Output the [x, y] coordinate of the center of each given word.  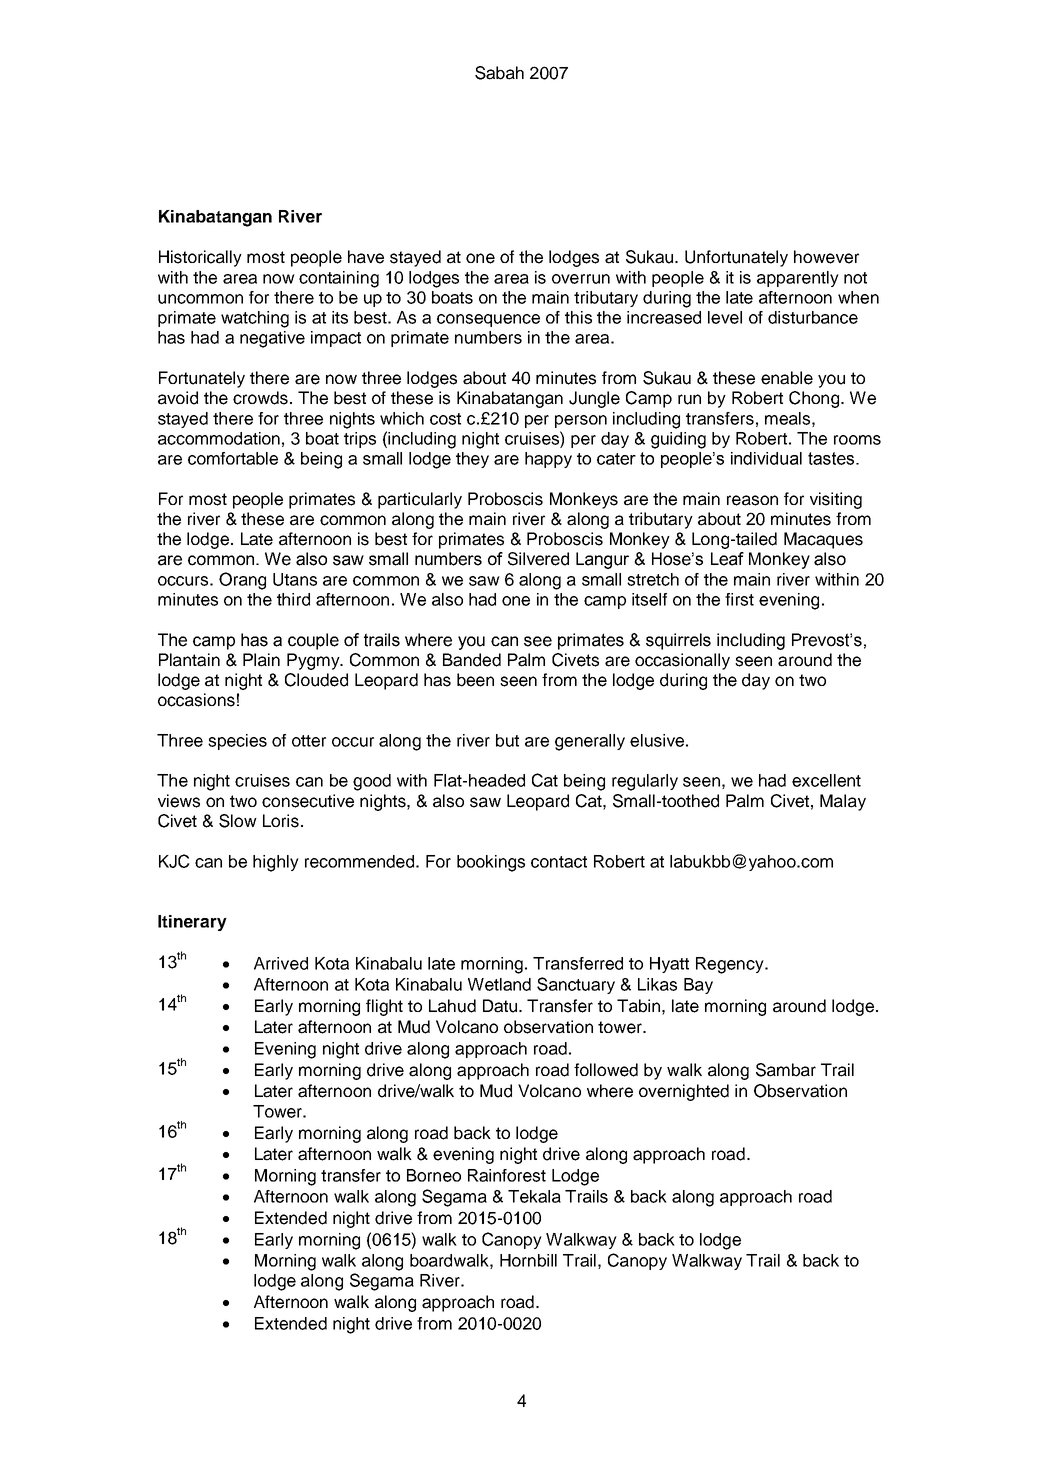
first [739, 599]
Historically [200, 258]
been [475, 680]
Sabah [499, 73]
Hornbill [528, 1260]
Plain [261, 660]
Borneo [434, 1175]
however [826, 257]
